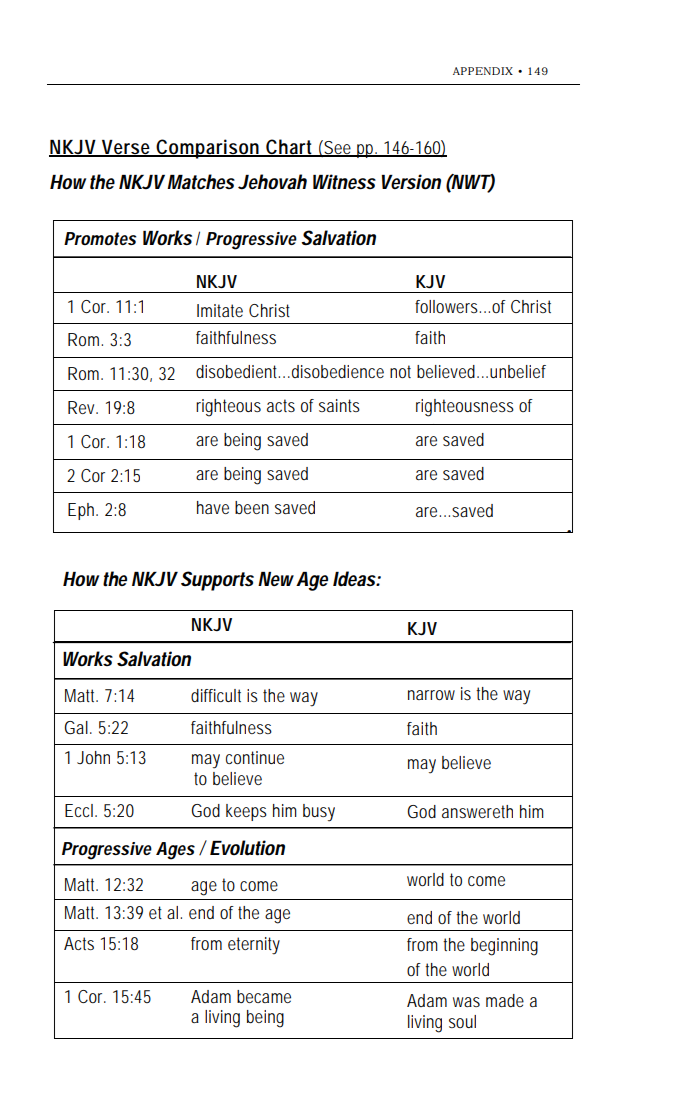 Image resolution: width=683 pixels, height=1107 pixels. What do you see at coordinates (264, 996) in the page?
I see `became` at bounding box center [264, 996].
